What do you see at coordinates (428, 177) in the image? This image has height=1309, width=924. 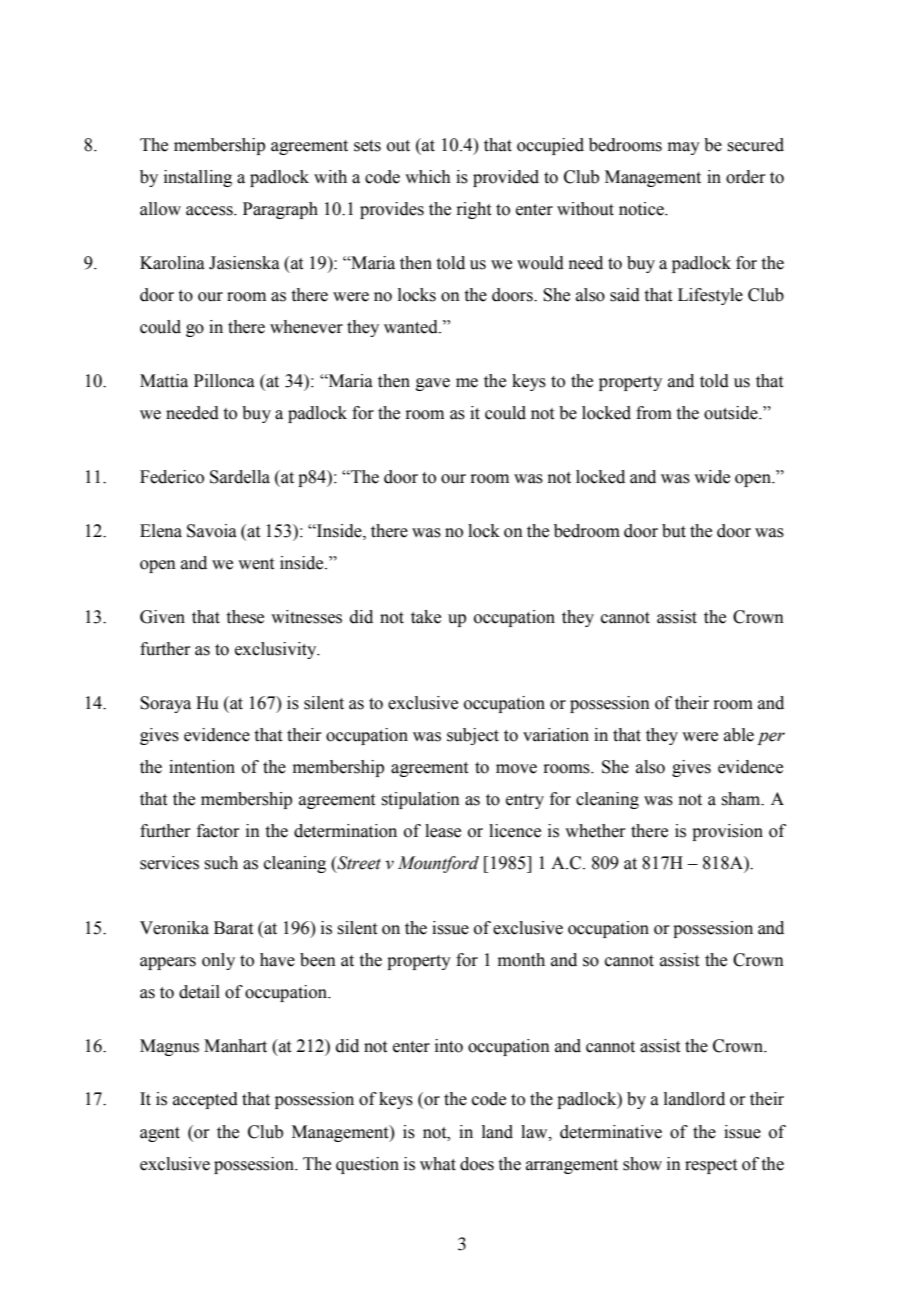 I see `which` at bounding box center [428, 177].
